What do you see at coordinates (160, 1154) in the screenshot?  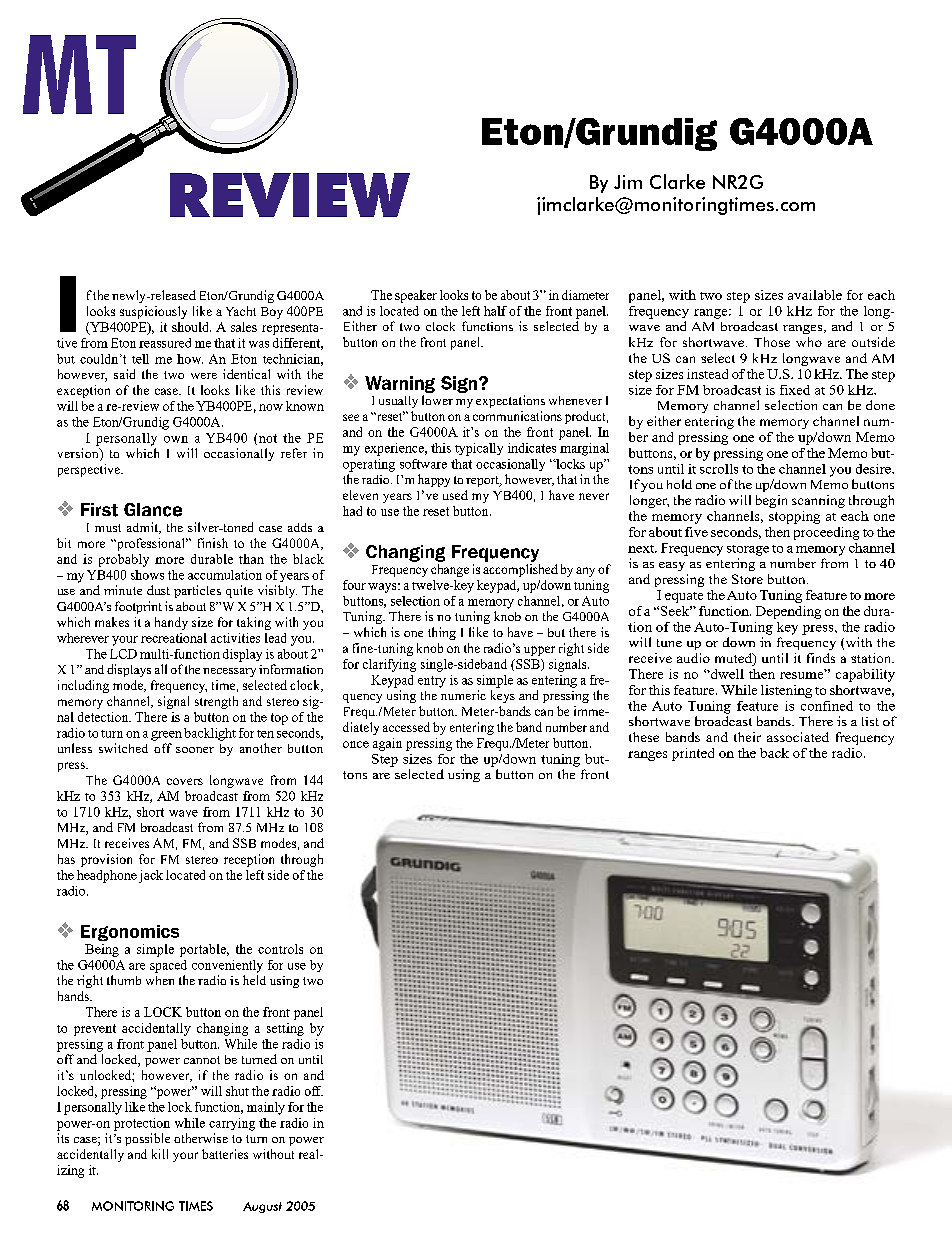 I see `kill` at bounding box center [160, 1154].
